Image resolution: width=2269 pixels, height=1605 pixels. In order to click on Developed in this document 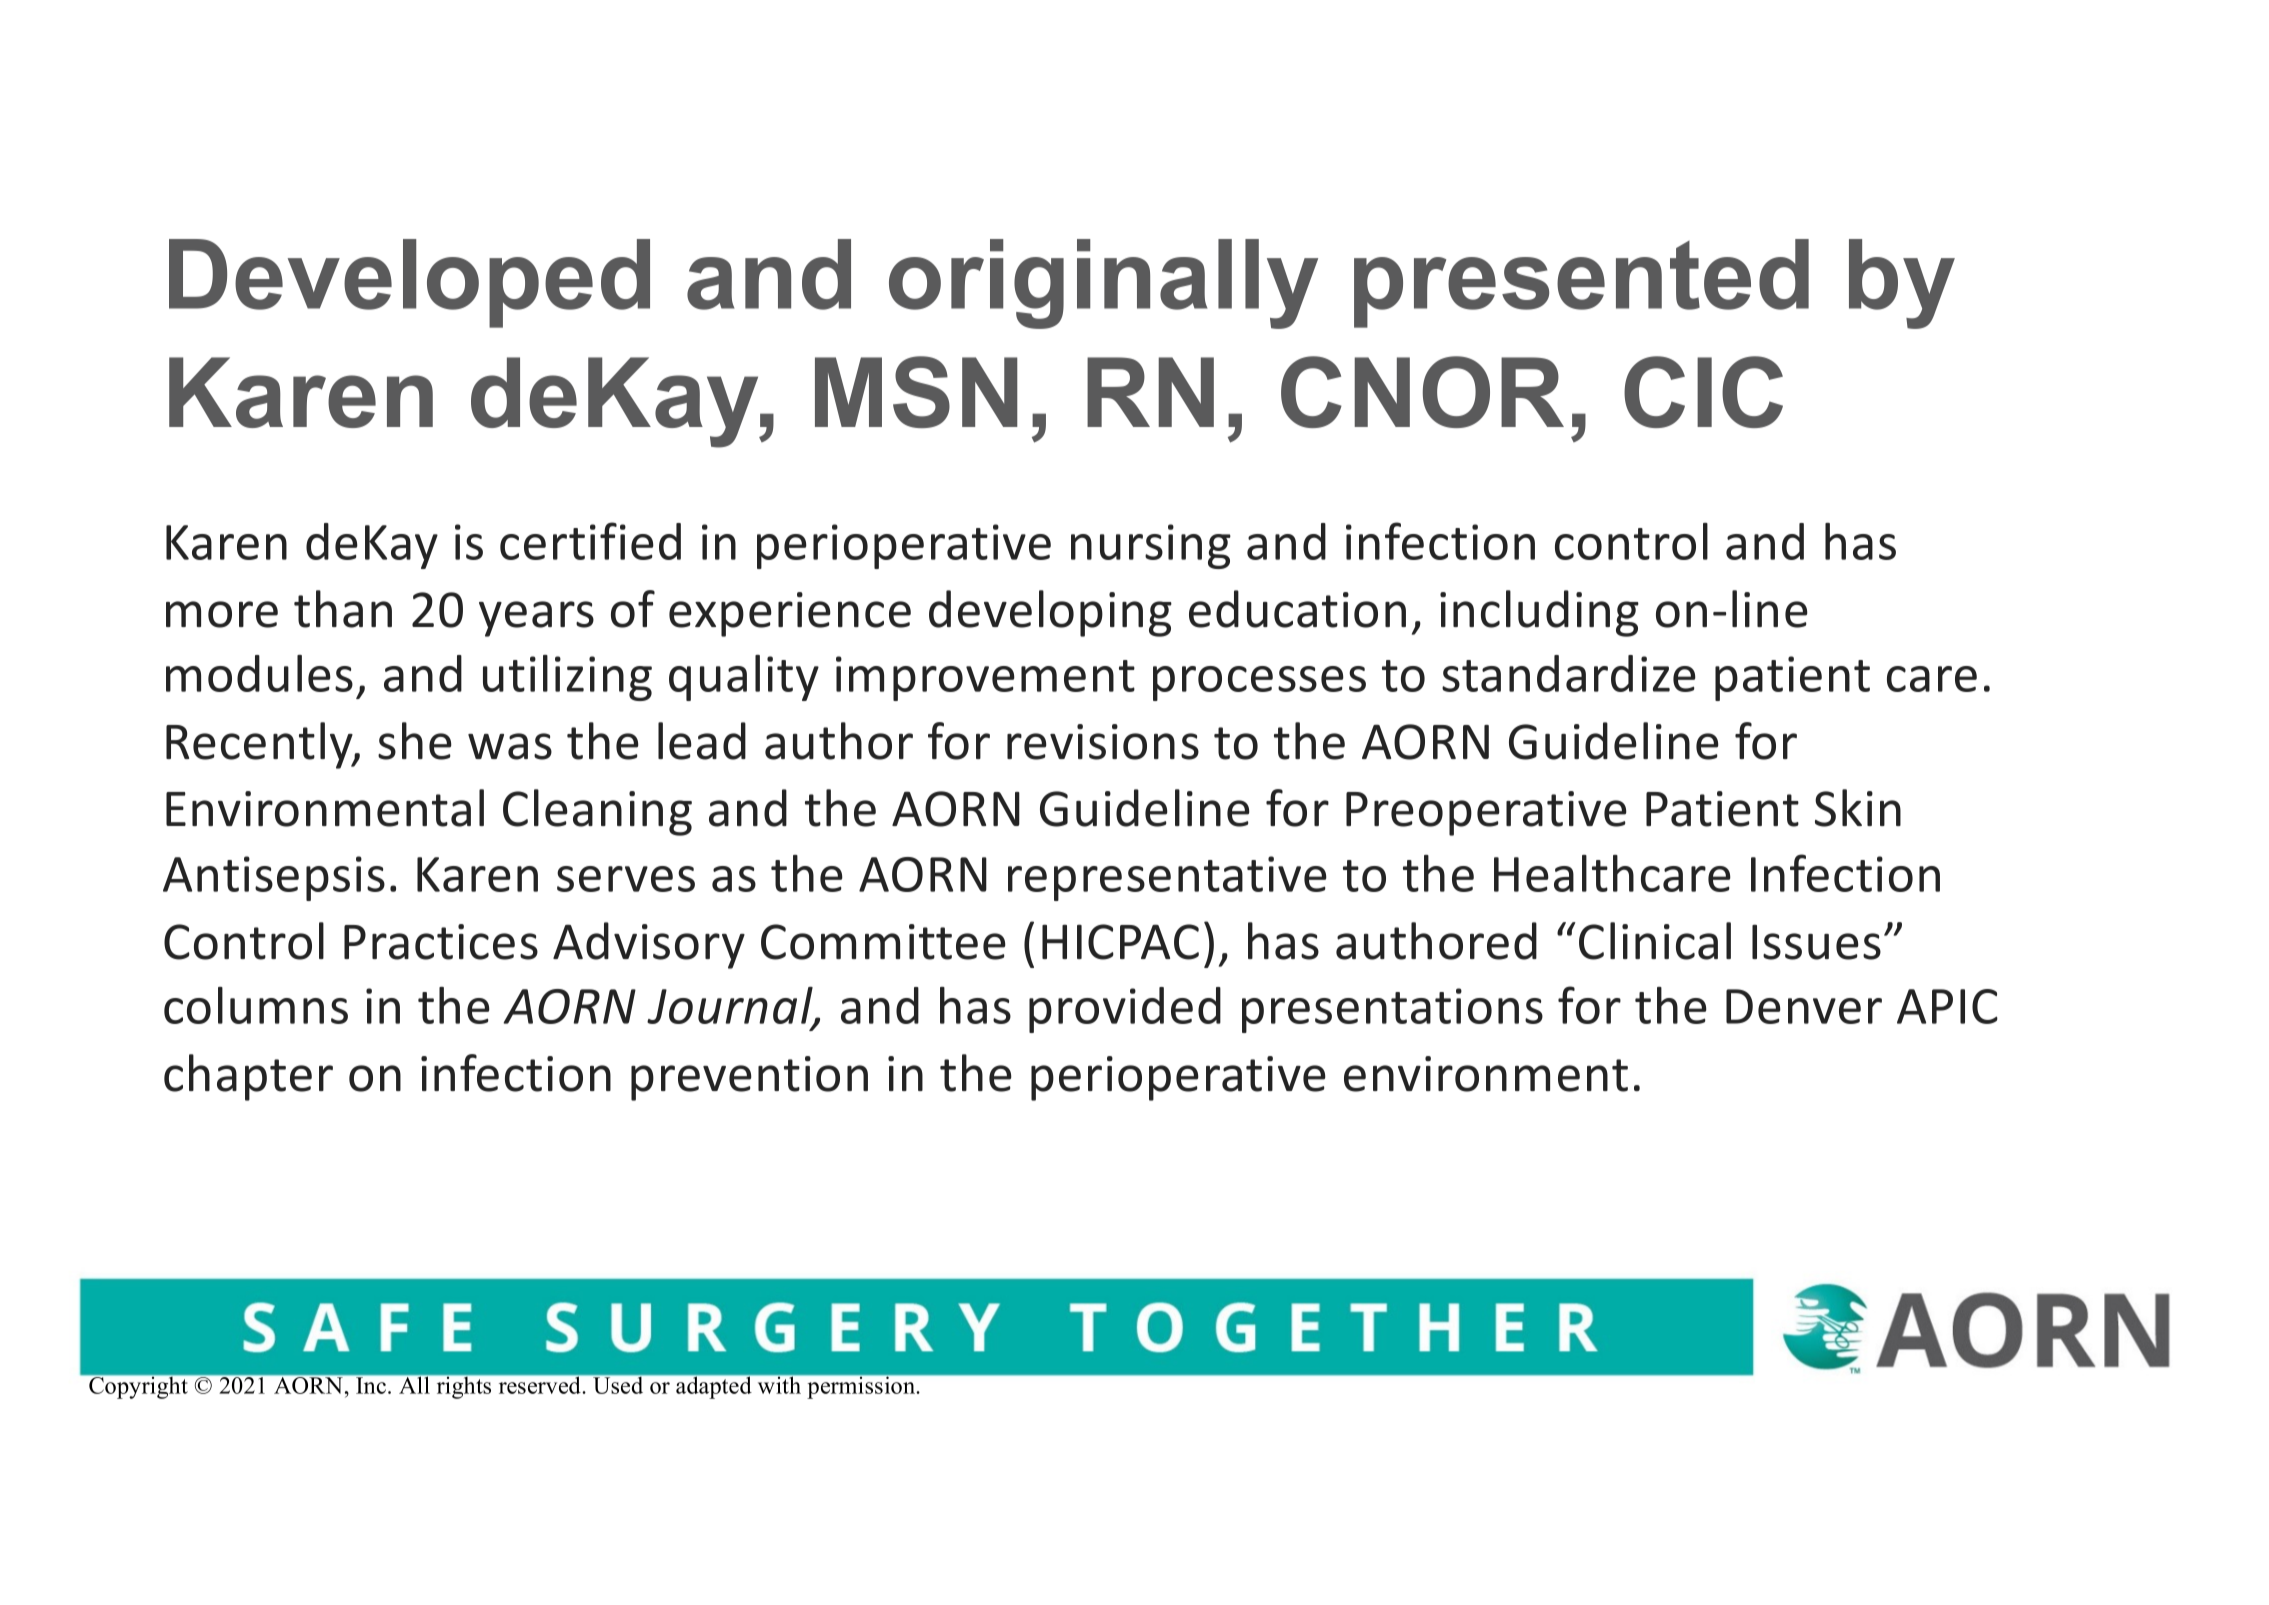, I will do `click(409, 283)`.
